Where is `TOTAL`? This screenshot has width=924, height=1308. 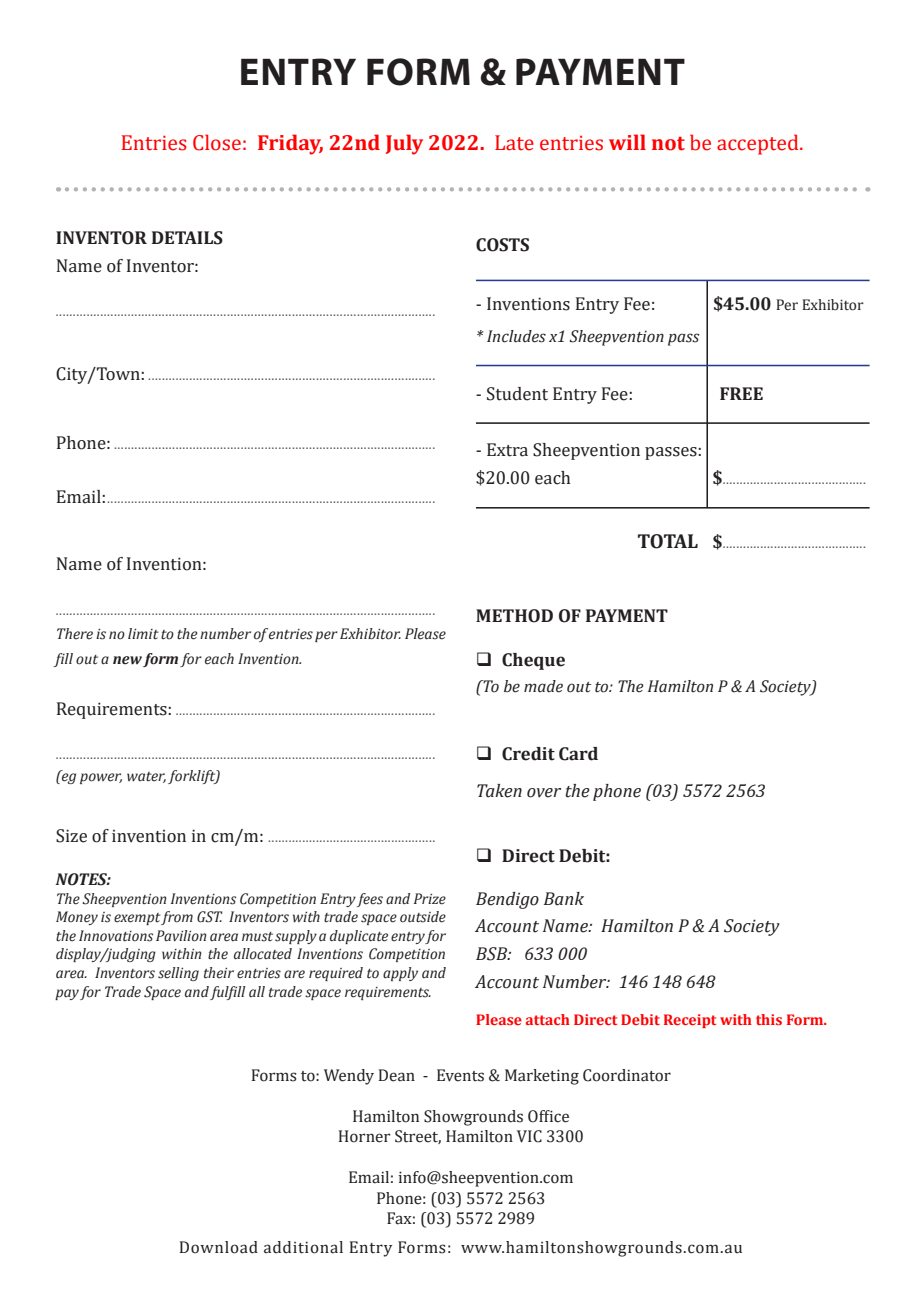 TOTAL is located at coordinates (668, 541).
